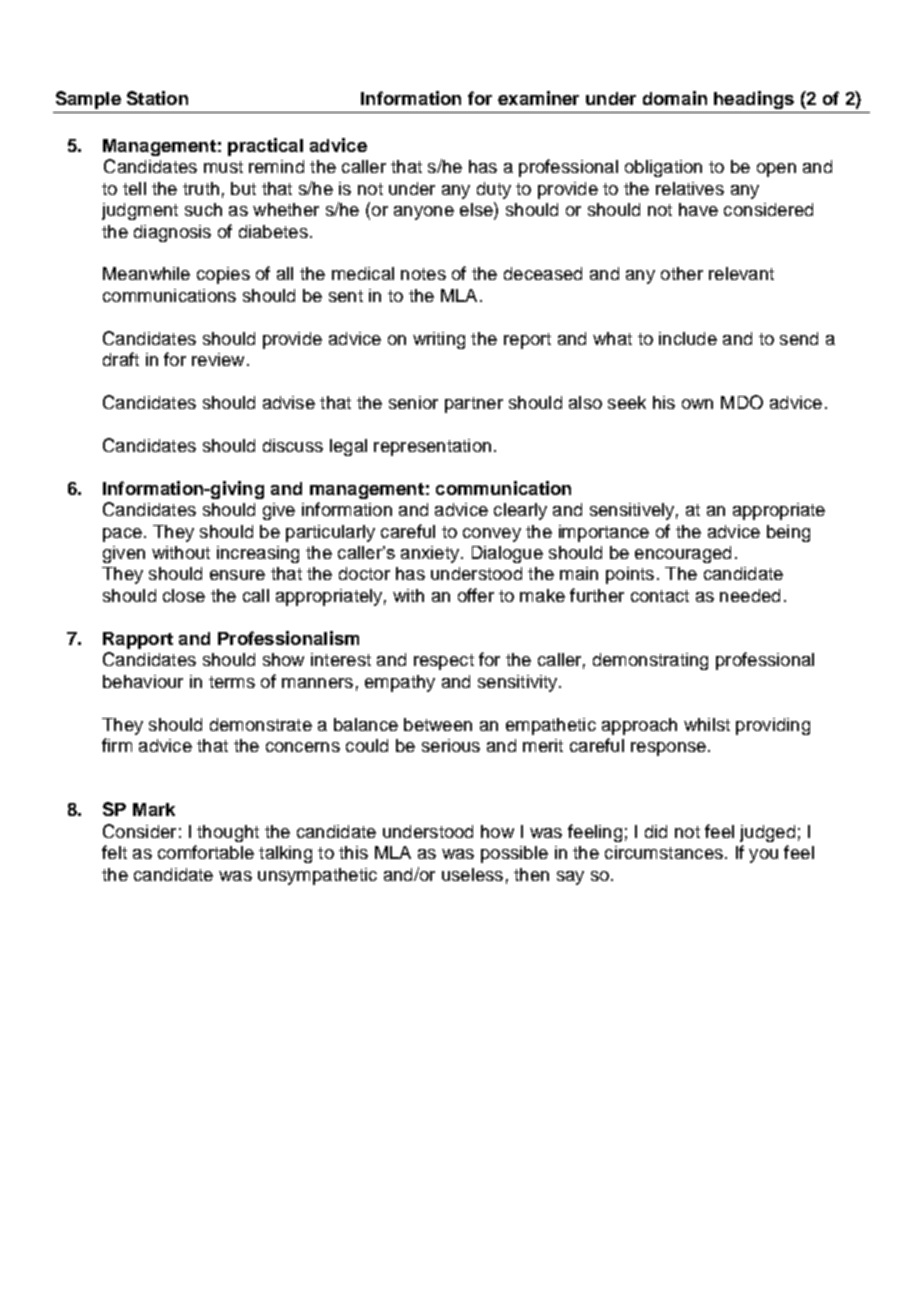 This page has width=924, height=1308. Describe the element at coordinates (184, 595) in the page. I see `close` at that location.
